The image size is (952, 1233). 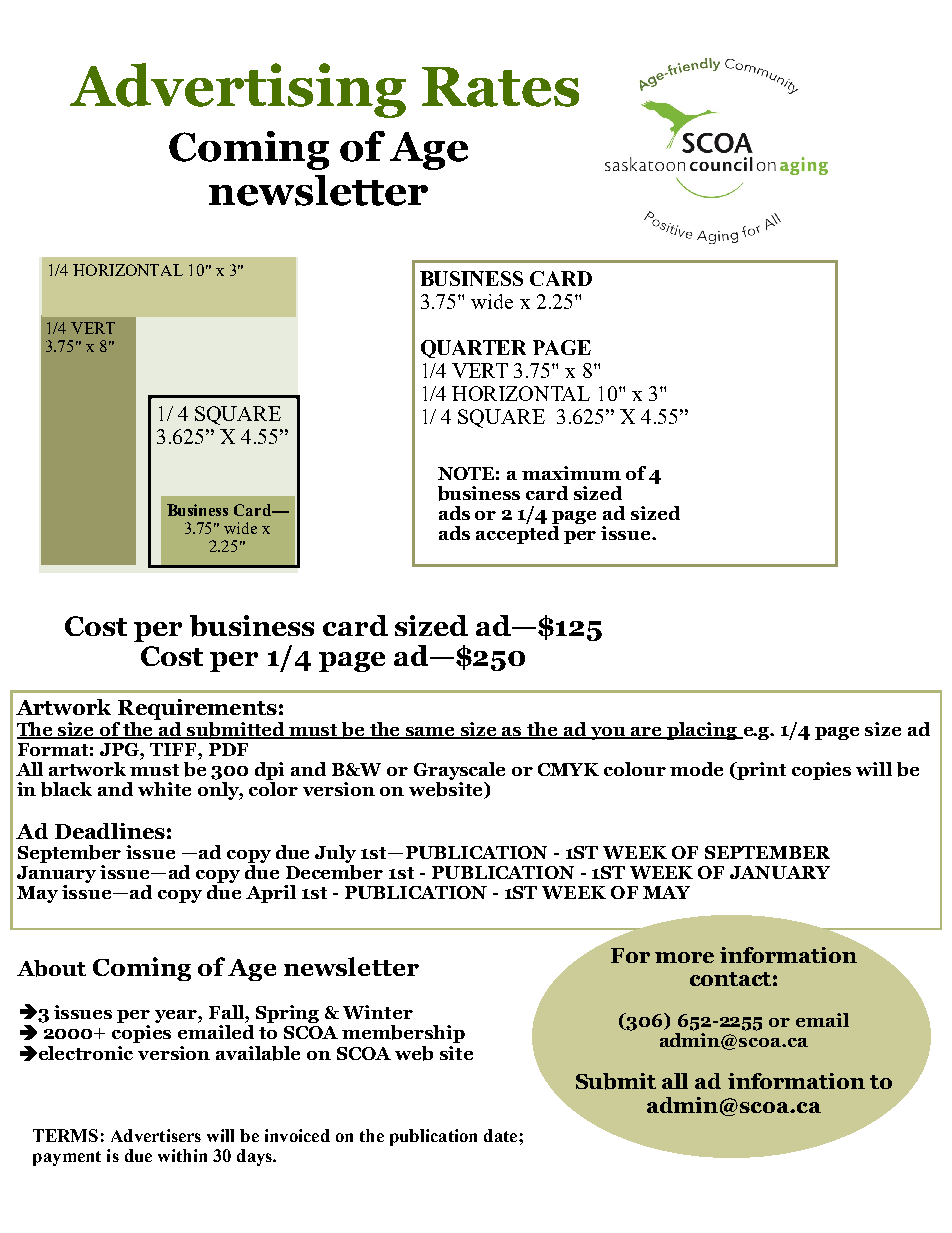 I want to click on Grayscale, so click(x=459, y=772).
